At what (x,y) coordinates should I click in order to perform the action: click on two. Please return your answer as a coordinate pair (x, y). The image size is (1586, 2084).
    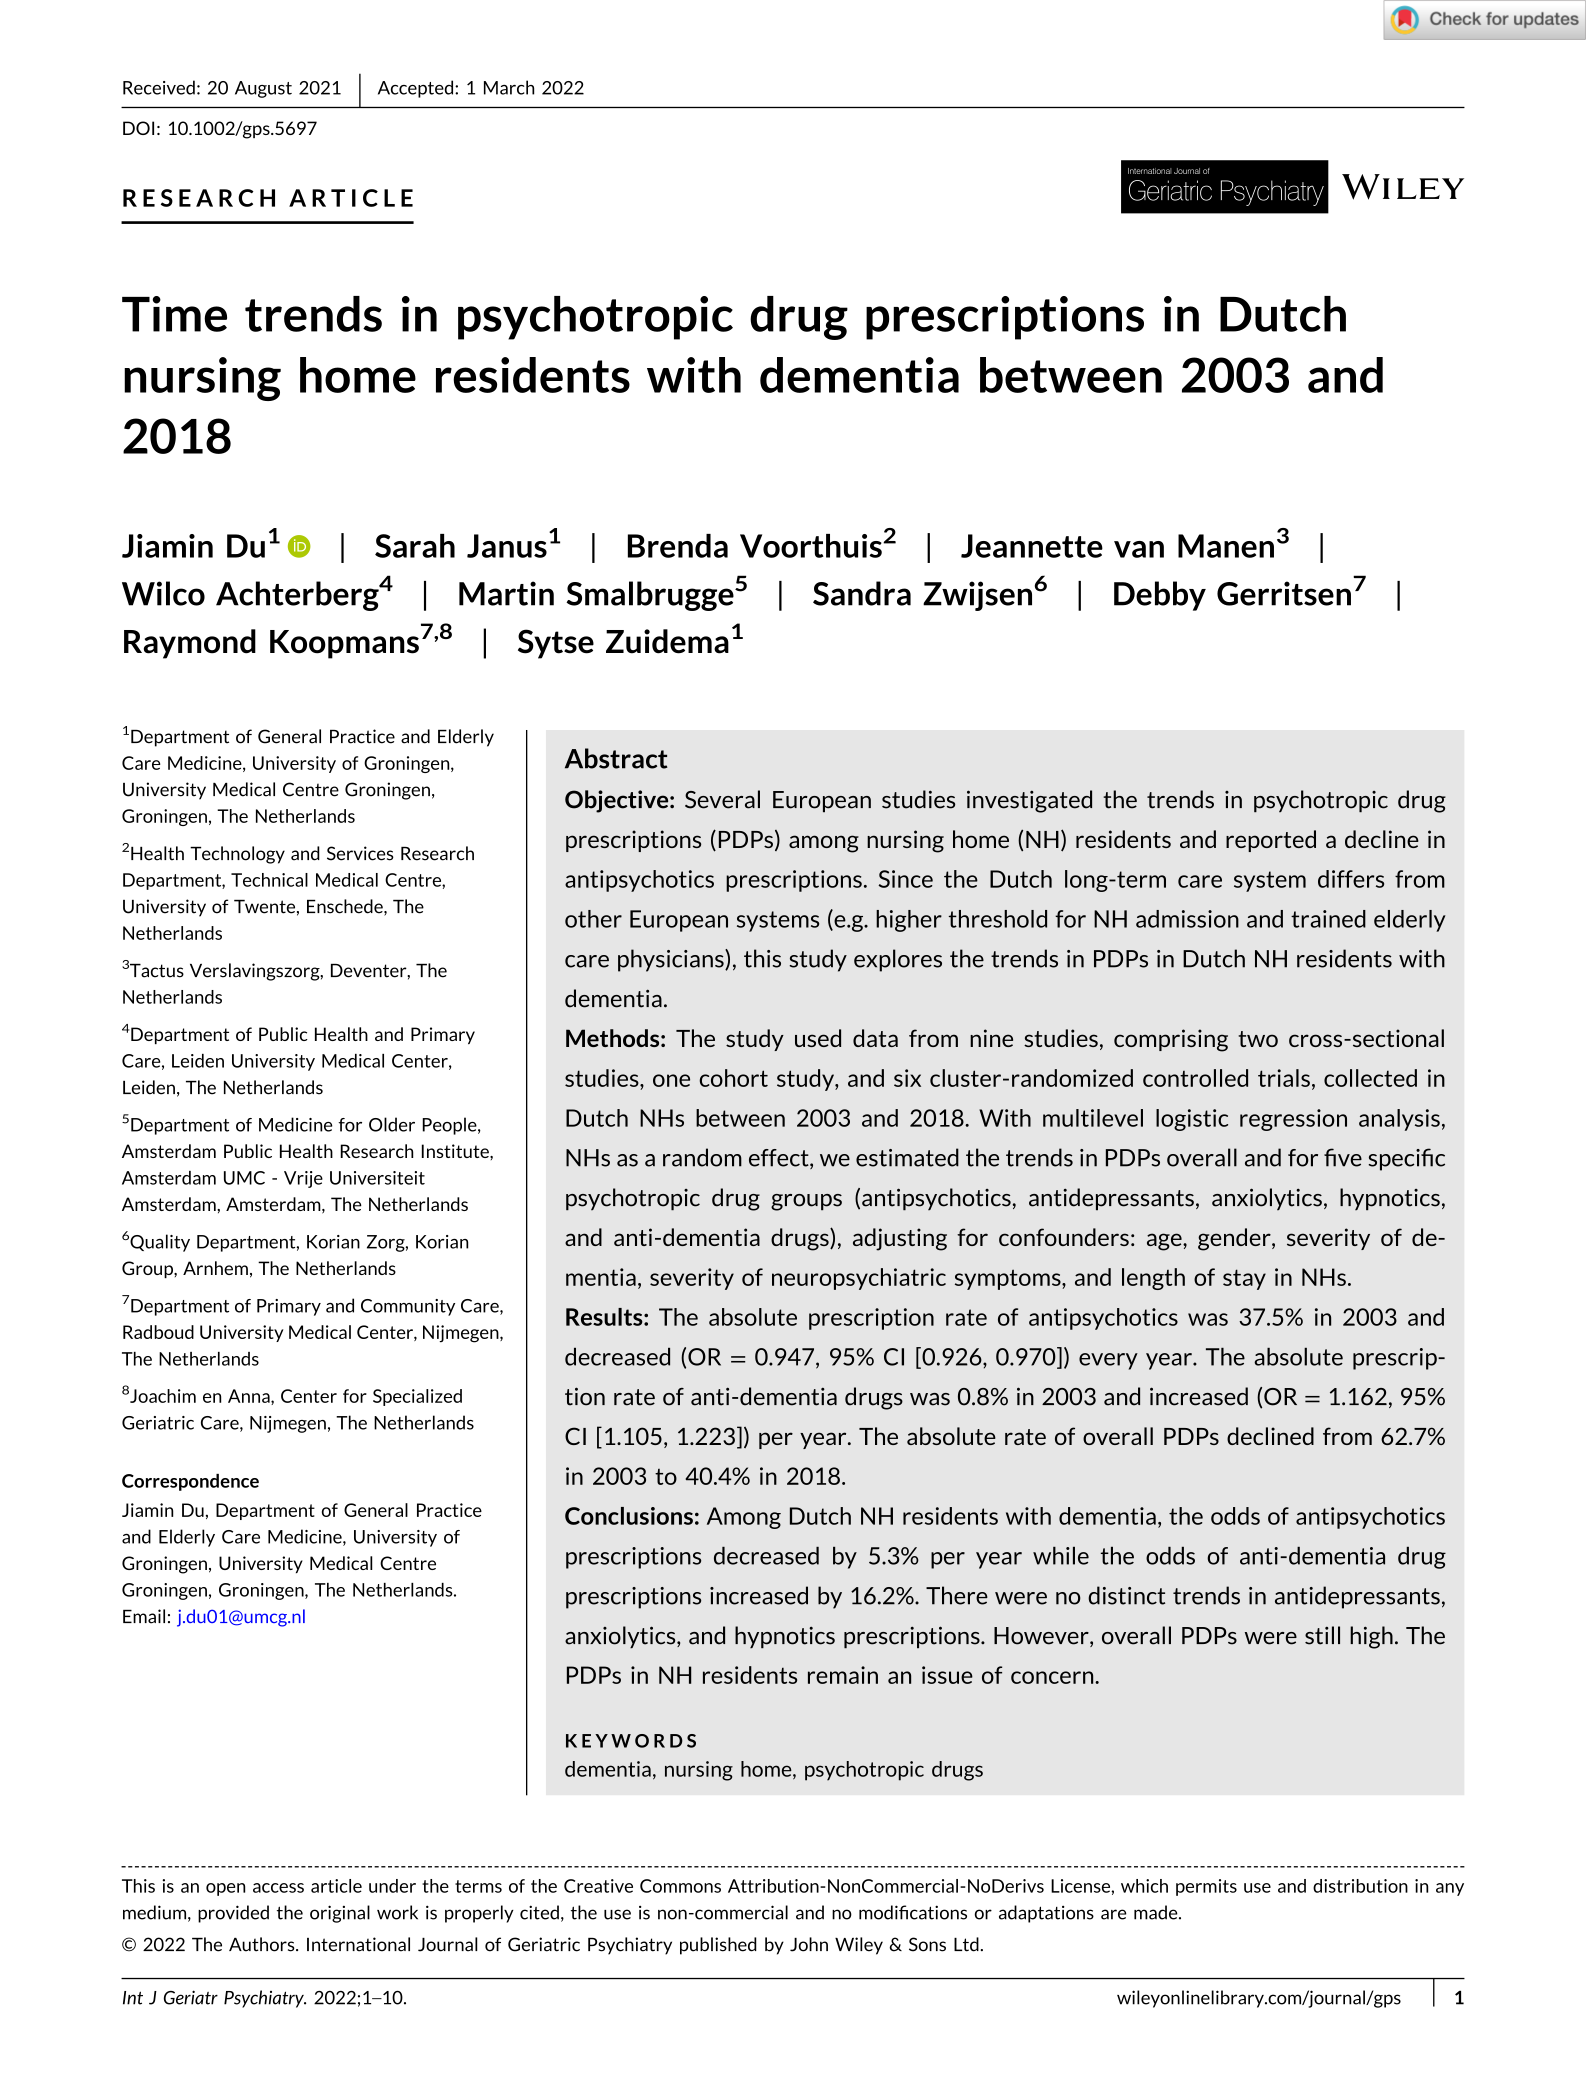
    Looking at the image, I should click on (1258, 1039).
